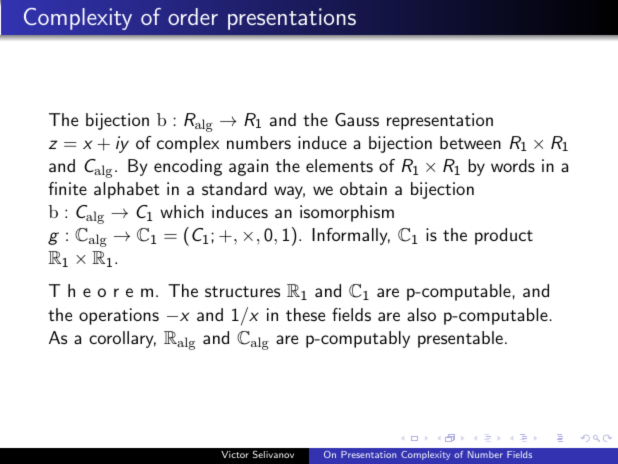  I want to click on which, so click(182, 211).
